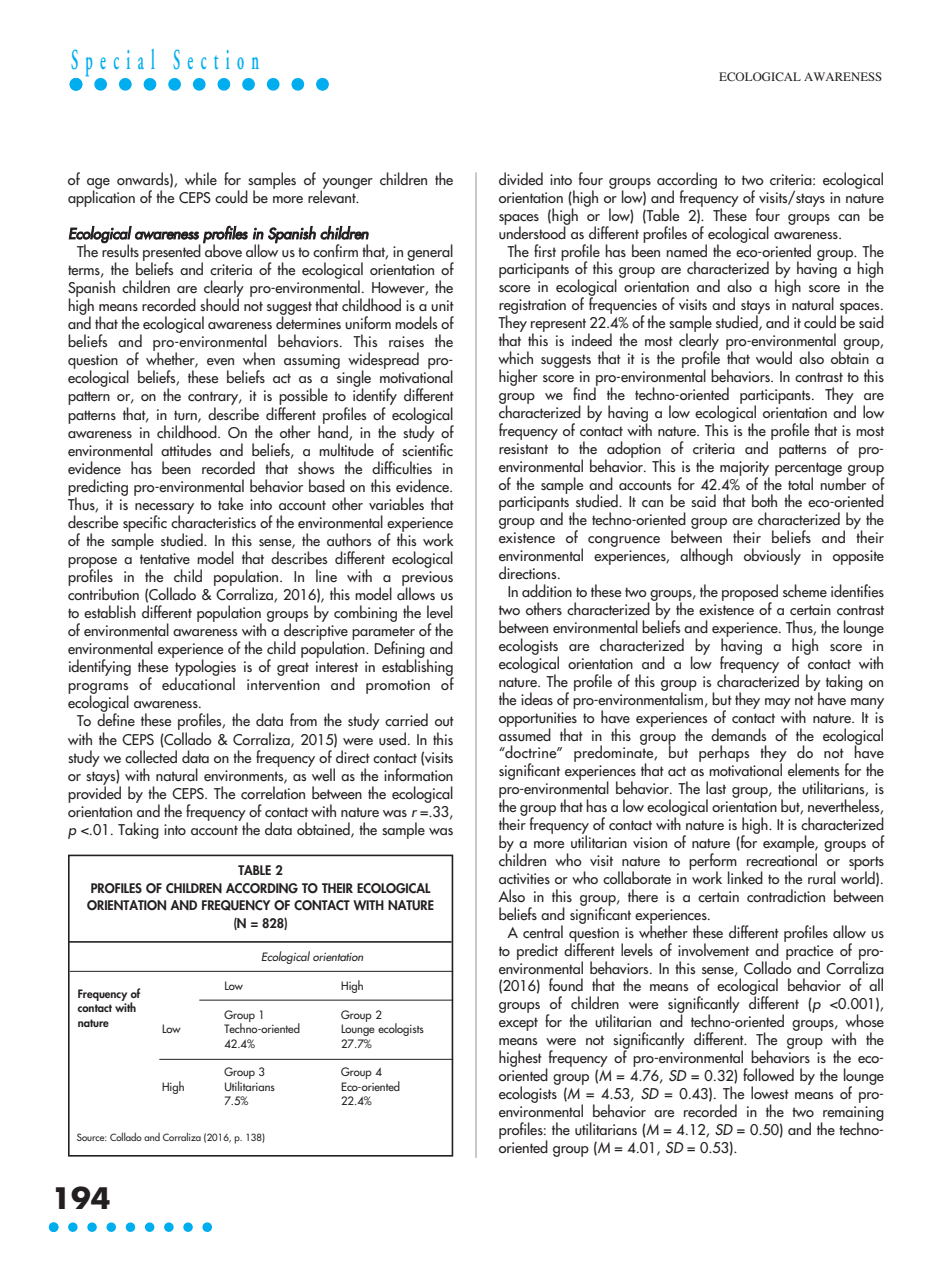 The width and height of the image is (952, 1270). I want to click on variables, so click(396, 504).
